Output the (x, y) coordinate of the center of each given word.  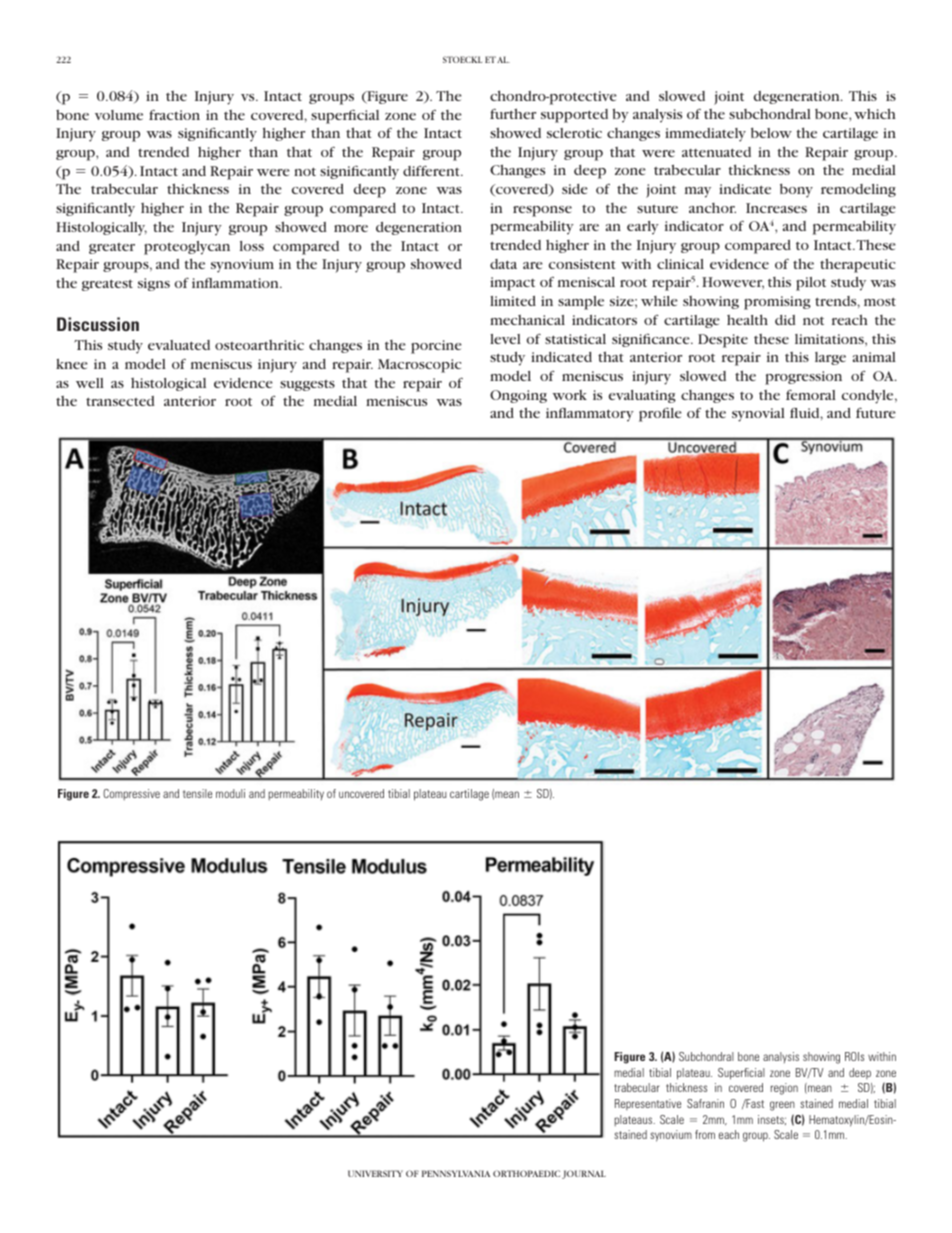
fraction (174, 114)
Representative (648, 1104)
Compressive (131, 794)
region (784, 1089)
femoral (811, 394)
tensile (197, 793)
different (432, 170)
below (771, 132)
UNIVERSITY (375, 1173)
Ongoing (518, 396)
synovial (758, 415)
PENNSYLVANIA (456, 1173)
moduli (230, 793)
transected (120, 401)
